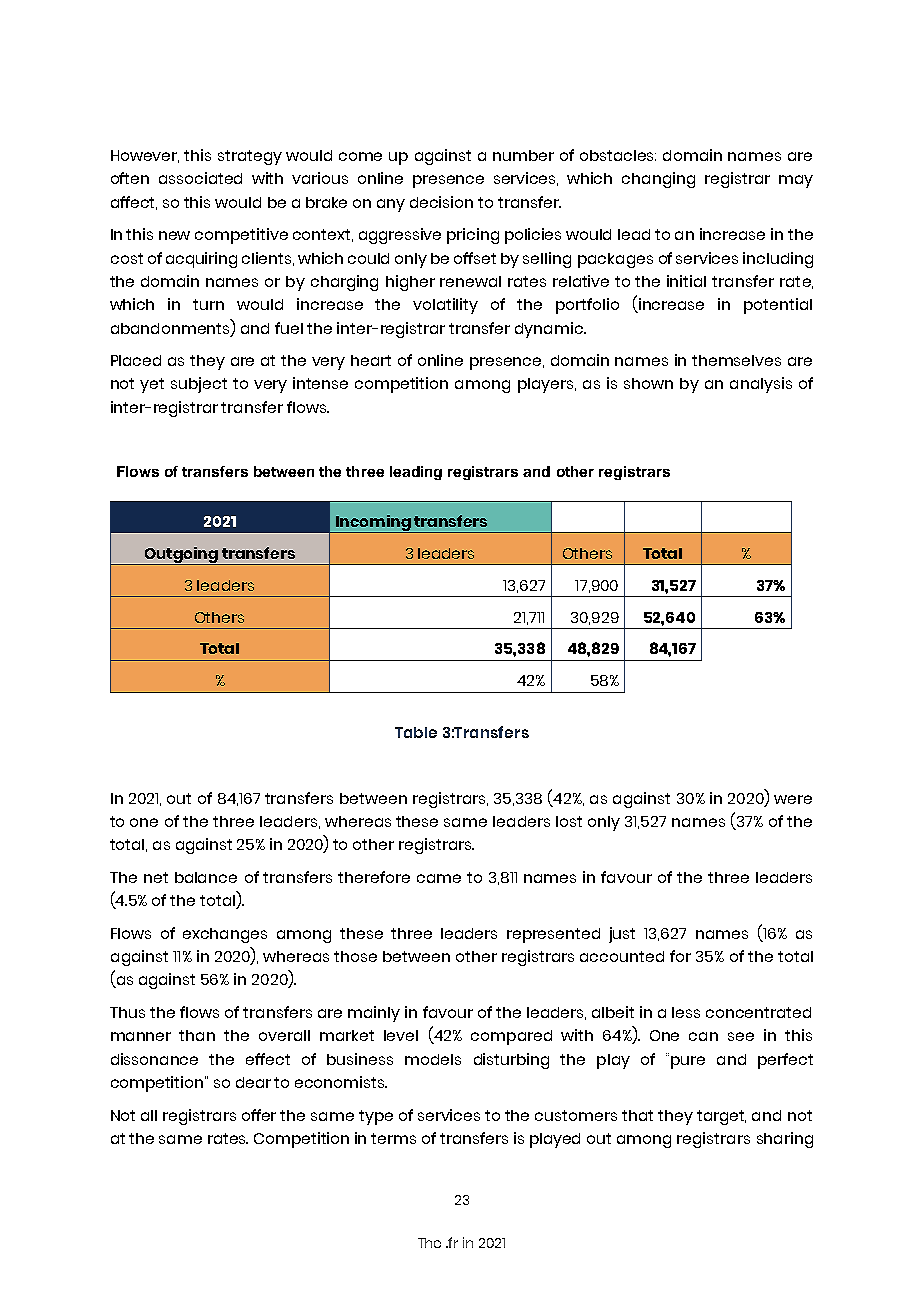 This screenshot has width=924, height=1308. Describe the element at coordinates (433, 1059) in the screenshot. I see `models` at that location.
